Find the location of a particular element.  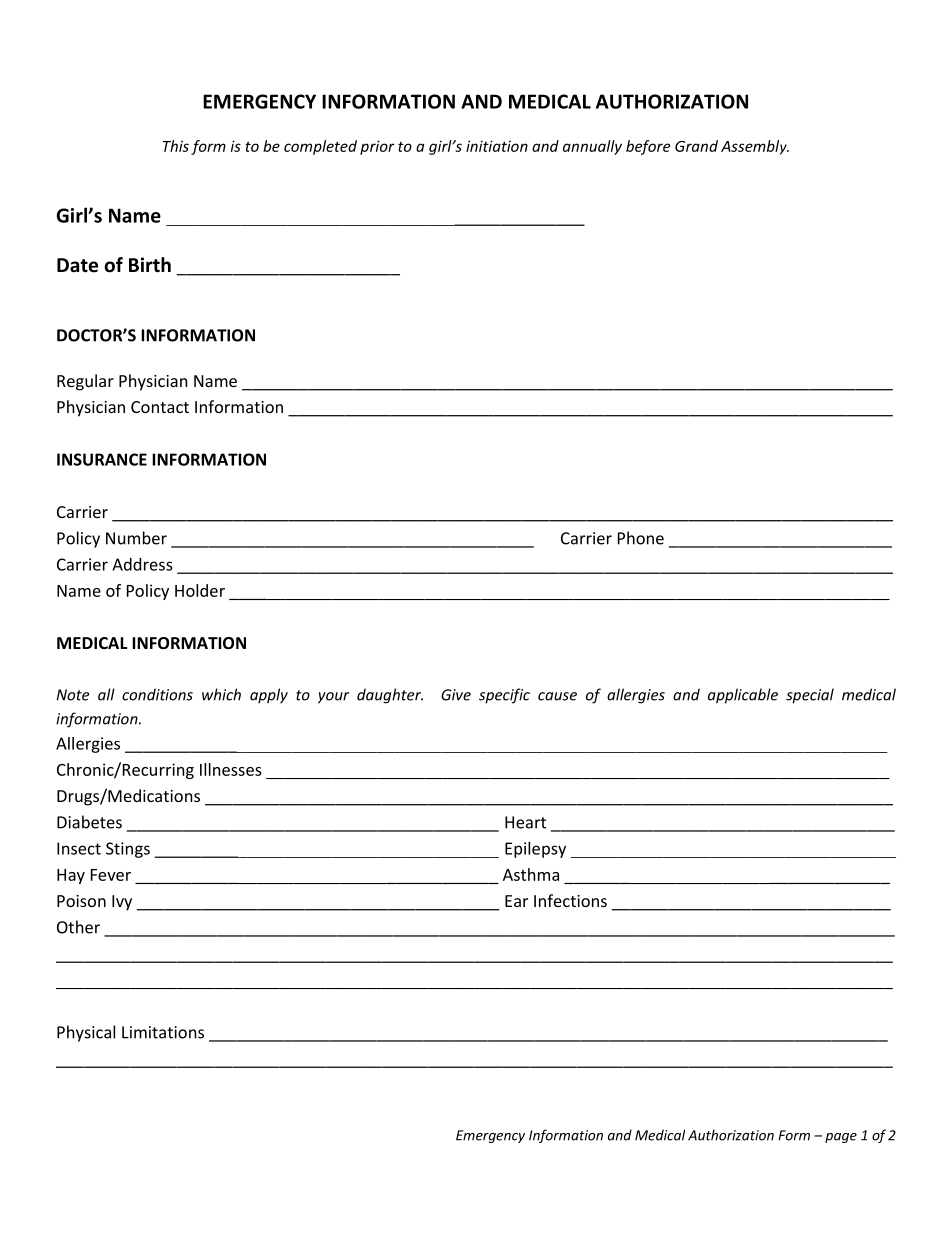

This is located at coordinates (176, 146).
